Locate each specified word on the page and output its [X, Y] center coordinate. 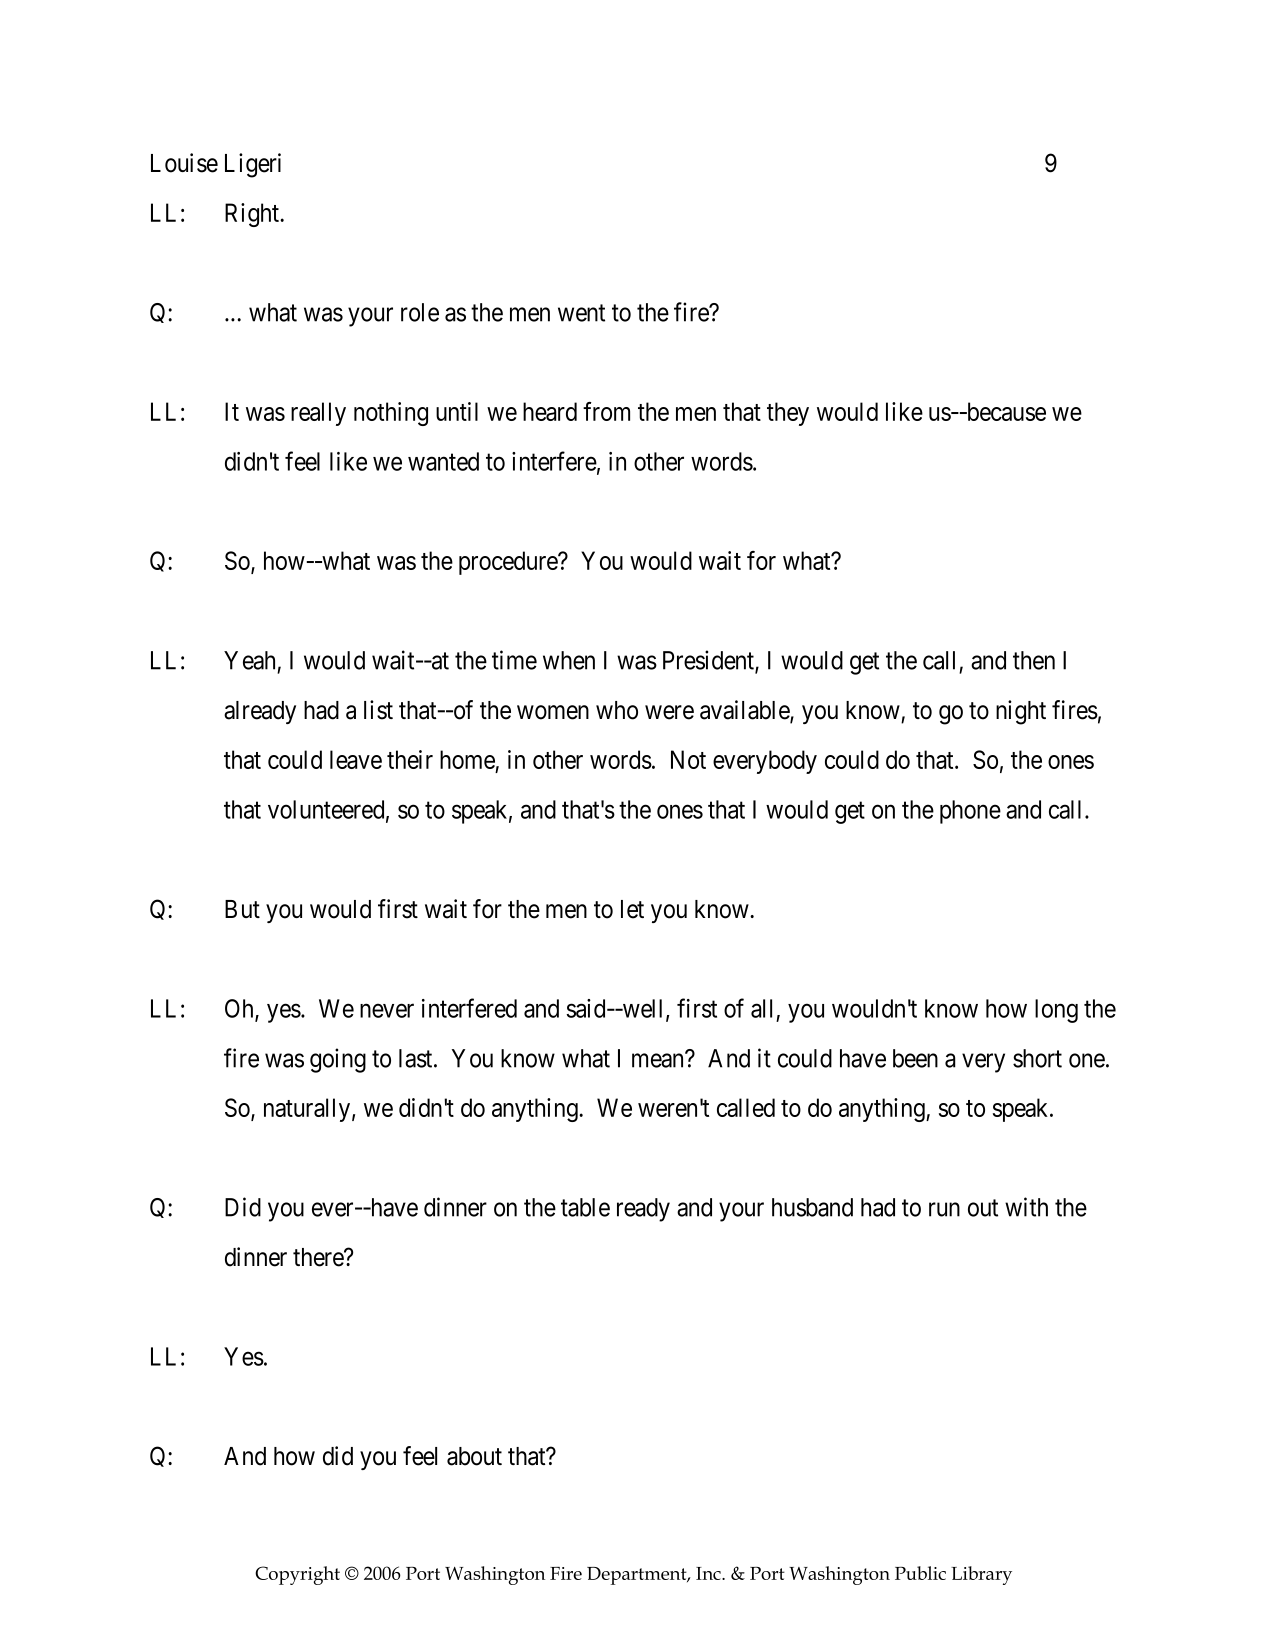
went [581, 313]
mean [659, 1060]
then [1034, 660]
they [788, 414]
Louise [184, 163]
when [569, 660]
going [338, 1060]
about [474, 1456]
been [915, 1058]
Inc [709, 1573]
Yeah [249, 660]
